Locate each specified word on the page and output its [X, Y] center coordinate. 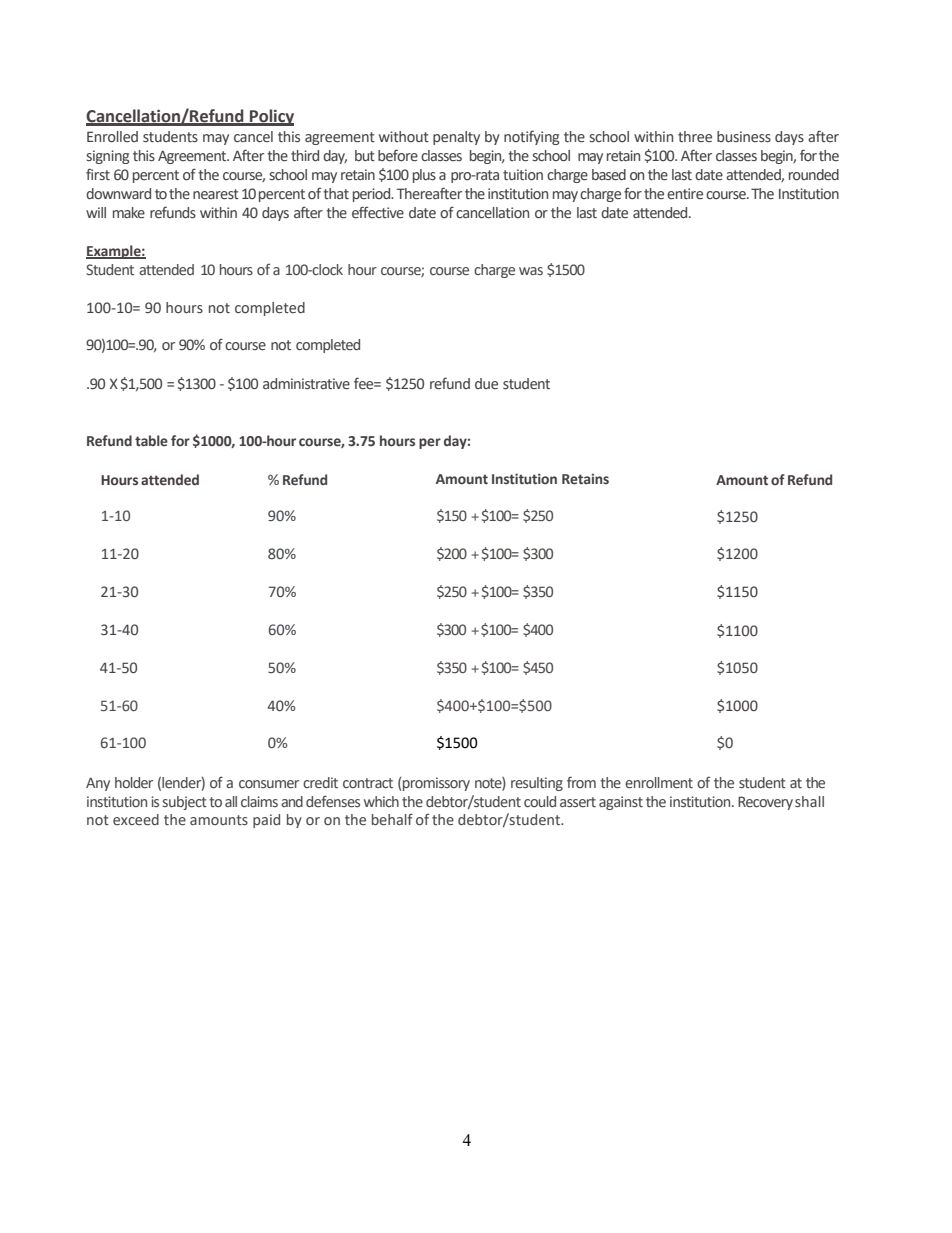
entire [685, 194]
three [695, 136]
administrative [306, 384]
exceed [136, 819]
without [404, 136]
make [129, 213]
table [151, 440]
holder [134, 782]
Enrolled [112, 136]
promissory [436, 784]
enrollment [659, 782]
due [486, 383]
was [531, 271]
